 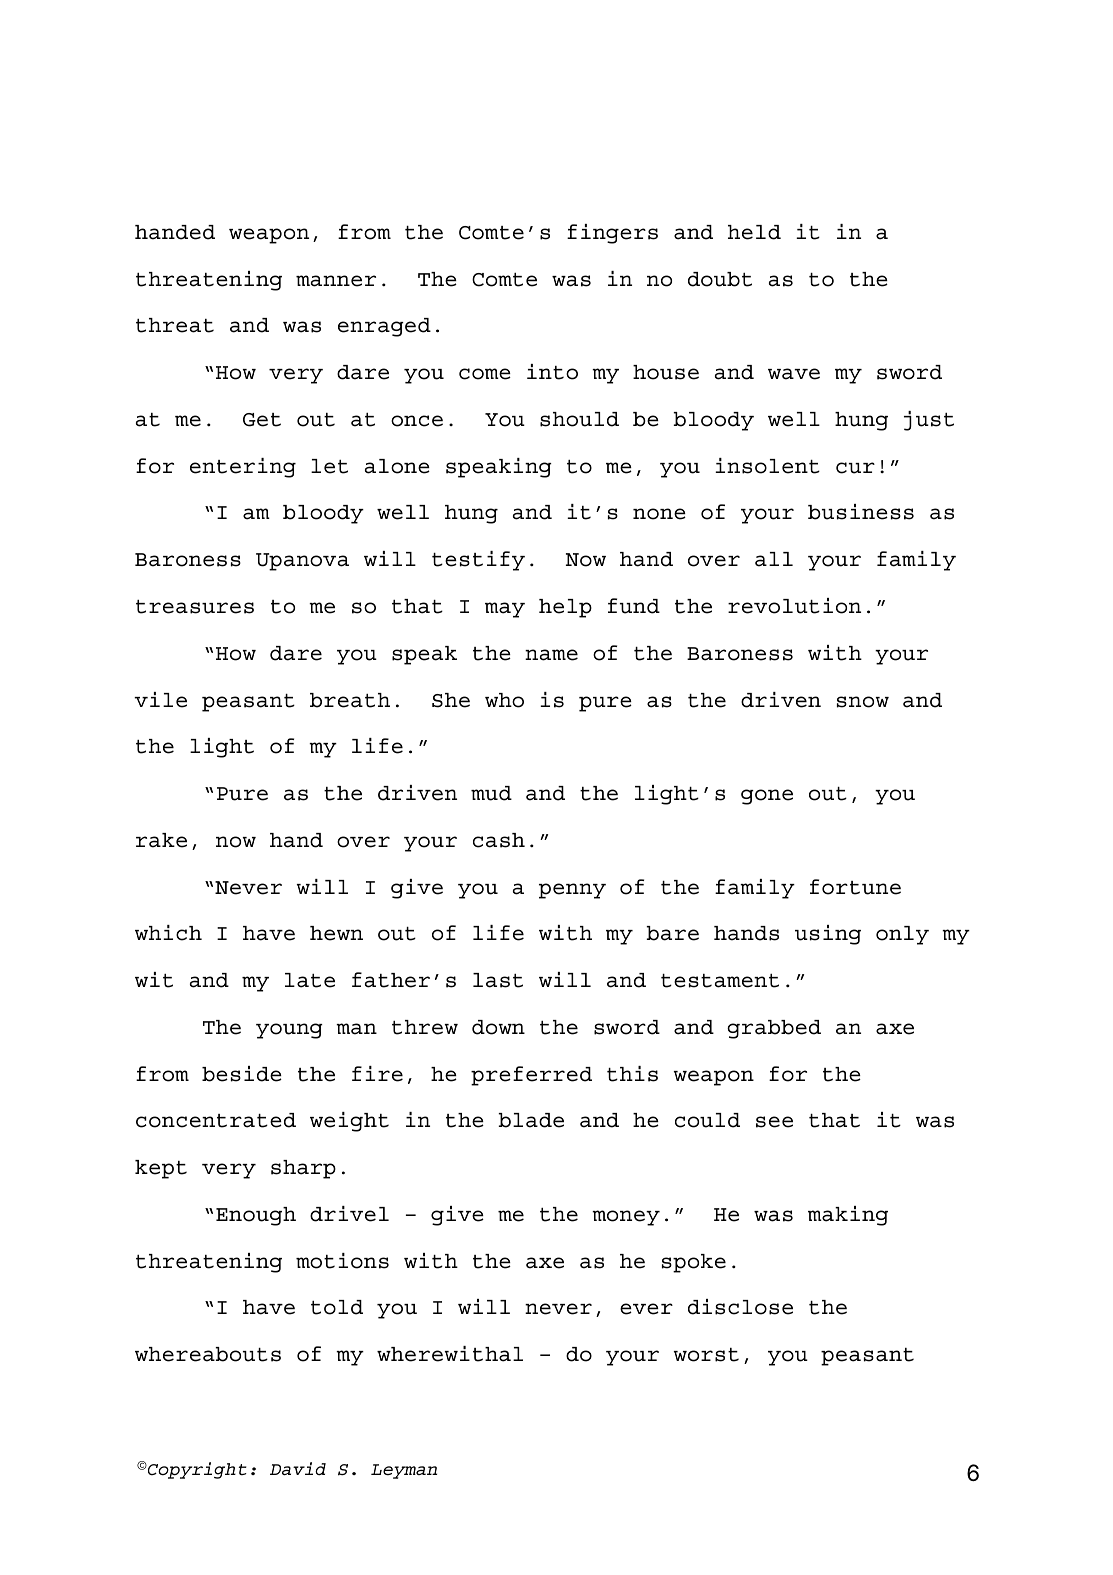 What do you see at coordinates (336, 281) in the image?
I see `manner` at bounding box center [336, 281].
